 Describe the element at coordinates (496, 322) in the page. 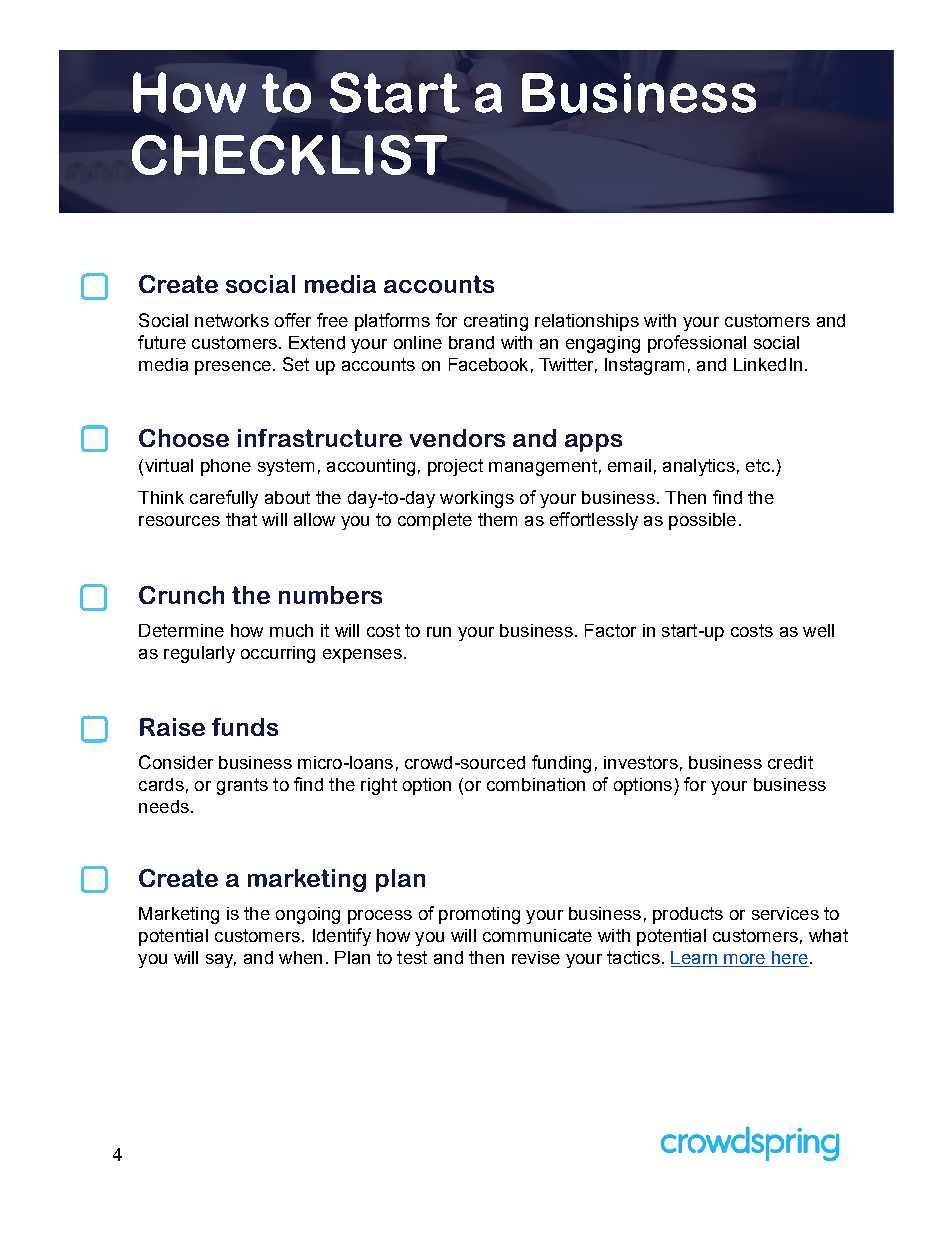

I see `creating` at that location.
